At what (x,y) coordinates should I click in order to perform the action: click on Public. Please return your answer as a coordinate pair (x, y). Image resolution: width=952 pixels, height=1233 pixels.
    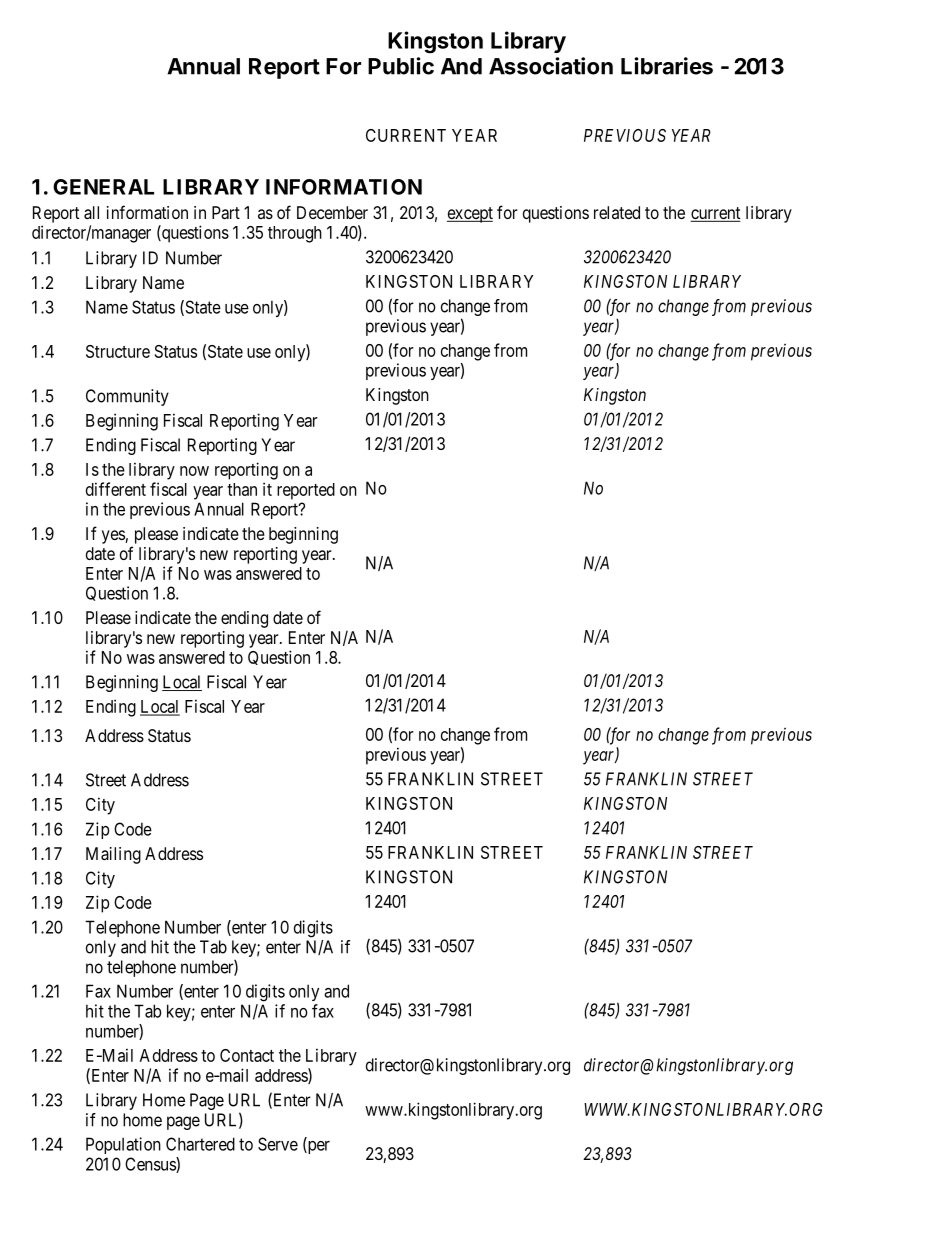
    Looking at the image, I should click on (401, 66).
